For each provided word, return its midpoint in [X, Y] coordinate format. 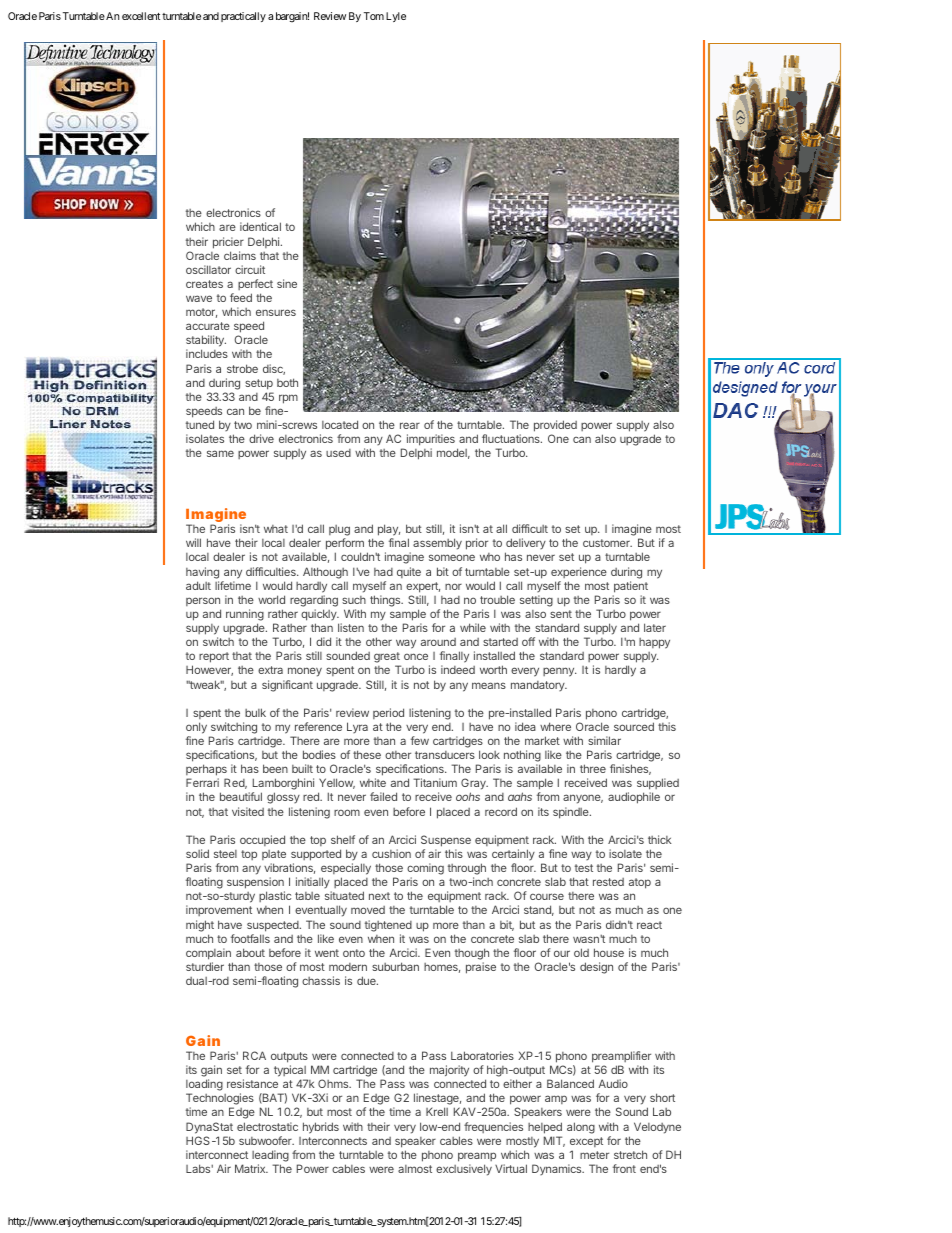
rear [410, 425]
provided [555, 426]
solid [197, 853]
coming [425, 870]
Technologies [220, 1100]
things [386, 601]
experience [579, 572]
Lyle [396, 17]
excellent [141, 16]
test [584, 868]
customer [607, 543]
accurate [208, 326]
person [203, 601]
